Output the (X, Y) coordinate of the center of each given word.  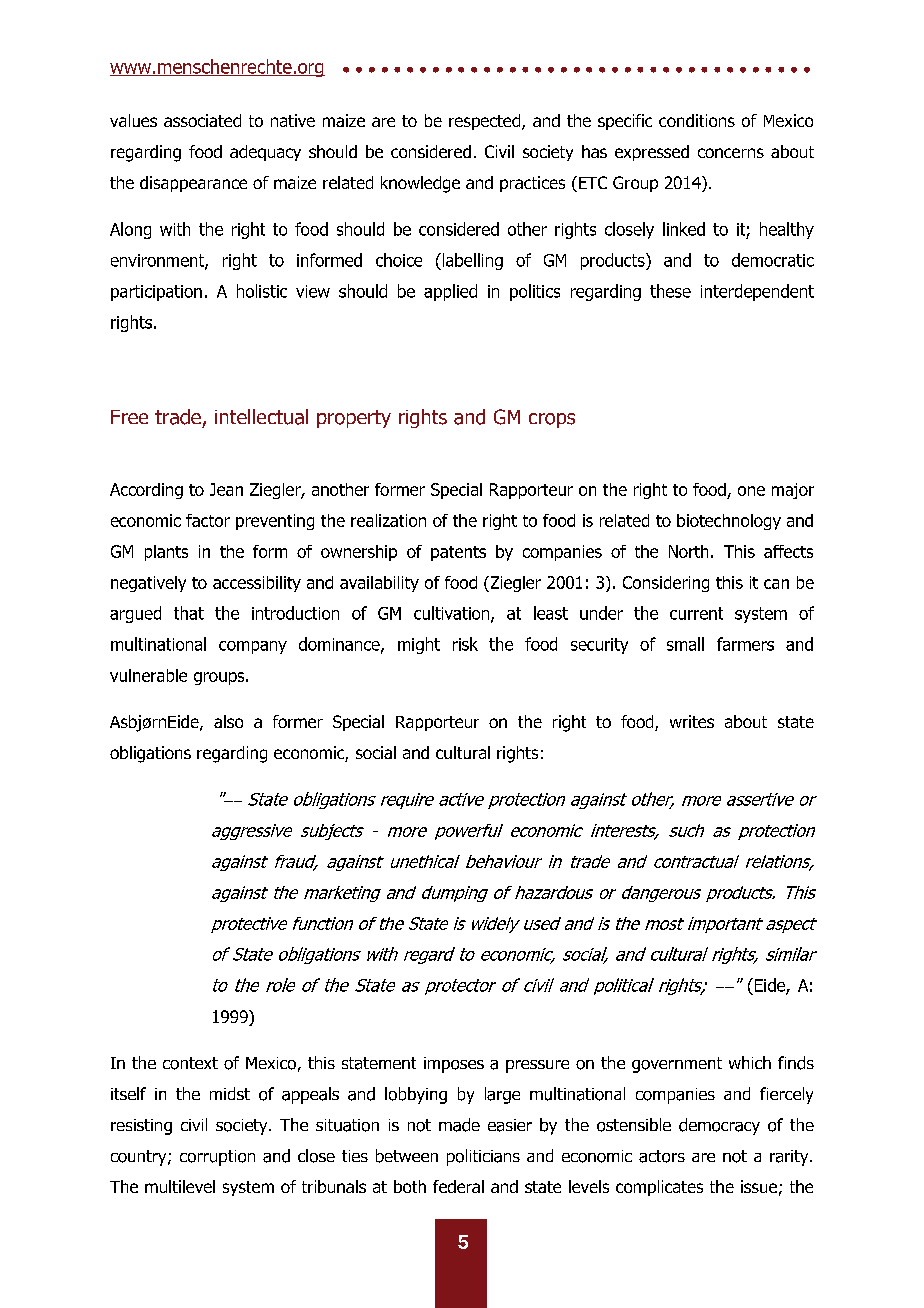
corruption (217, 1158)
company (253, 647)
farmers (745, 644)
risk (465, 644)
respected (486, 122)
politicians (483, 1157)
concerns (731, 153)
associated (202, 120)
